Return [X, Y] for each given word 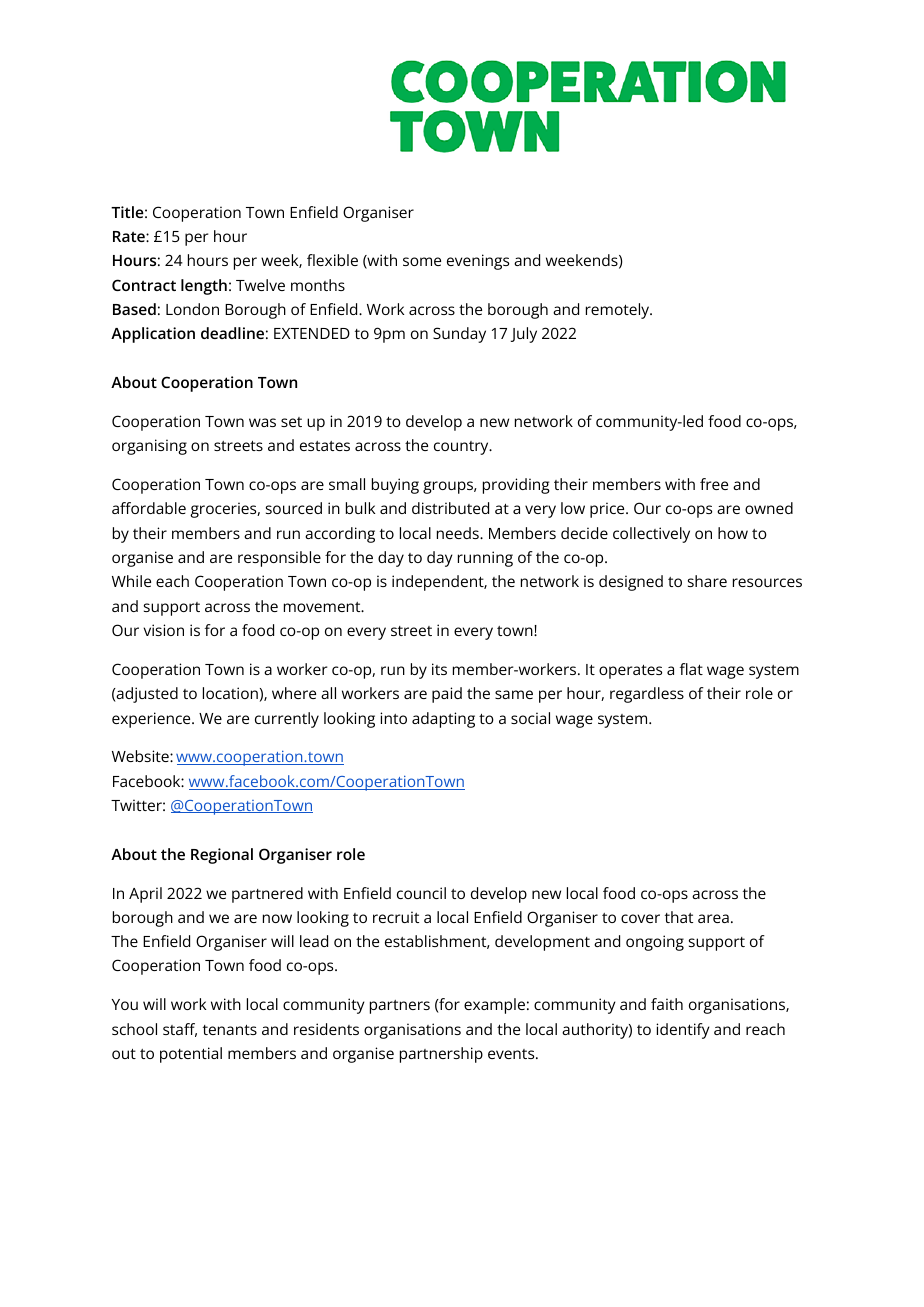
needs [459, 533]
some [422, 261]
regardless [647, 695]
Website [141, 756]
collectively [651, 535]
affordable [149, 508]
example [494, 1006]
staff [180, 1030]
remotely [619, 311]
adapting [443, 720]
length [204, 287]
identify [683, 1031]
